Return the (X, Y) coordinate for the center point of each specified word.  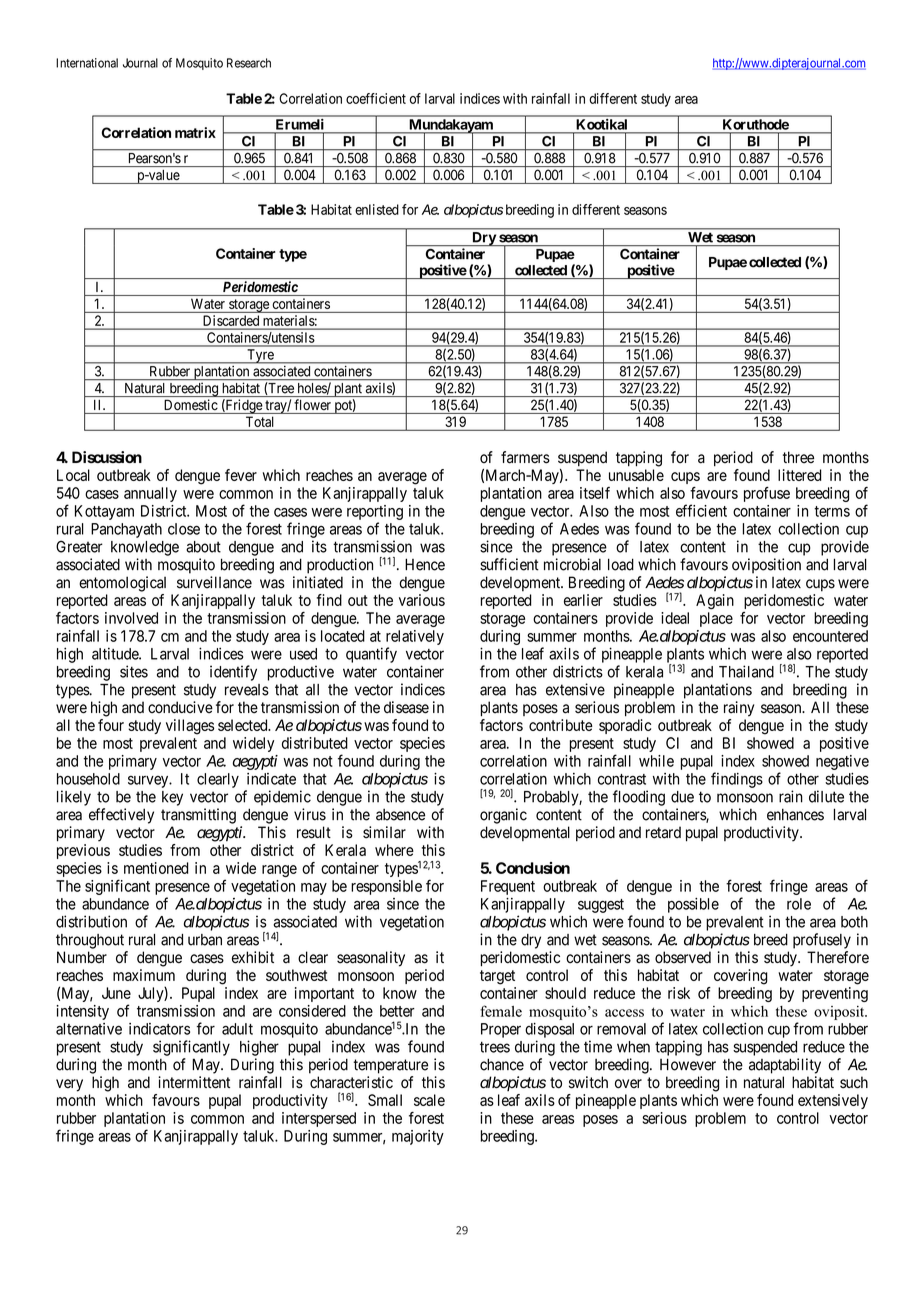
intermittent (194, 1082)
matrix (195, 132)
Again (715, 602)
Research (249, 63)
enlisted (377, 209)
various (422, 600)
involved (131, 618)
